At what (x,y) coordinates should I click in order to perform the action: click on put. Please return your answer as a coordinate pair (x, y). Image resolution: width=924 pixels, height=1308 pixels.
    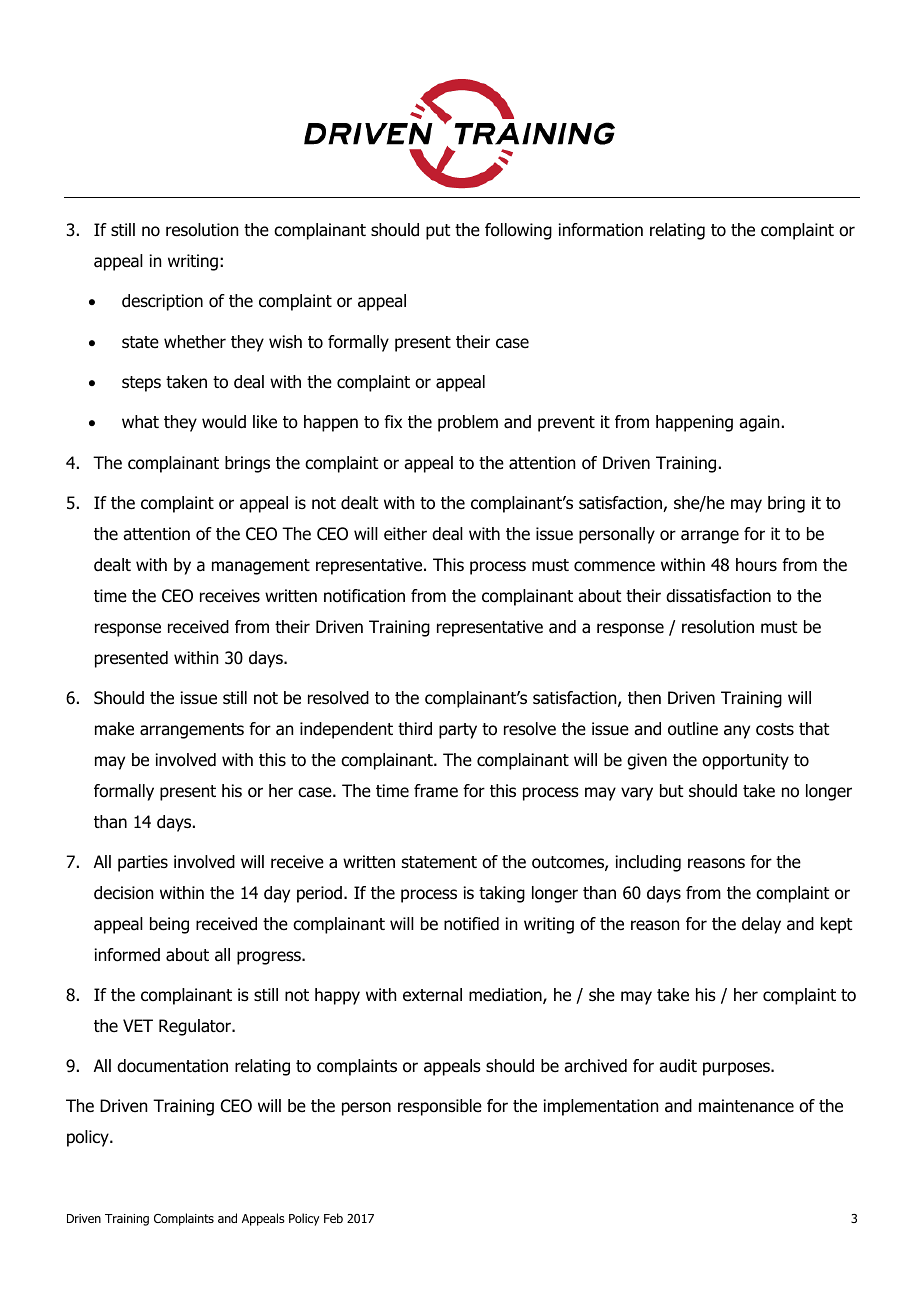
    Looking at the image, I should click on (438, 232).
